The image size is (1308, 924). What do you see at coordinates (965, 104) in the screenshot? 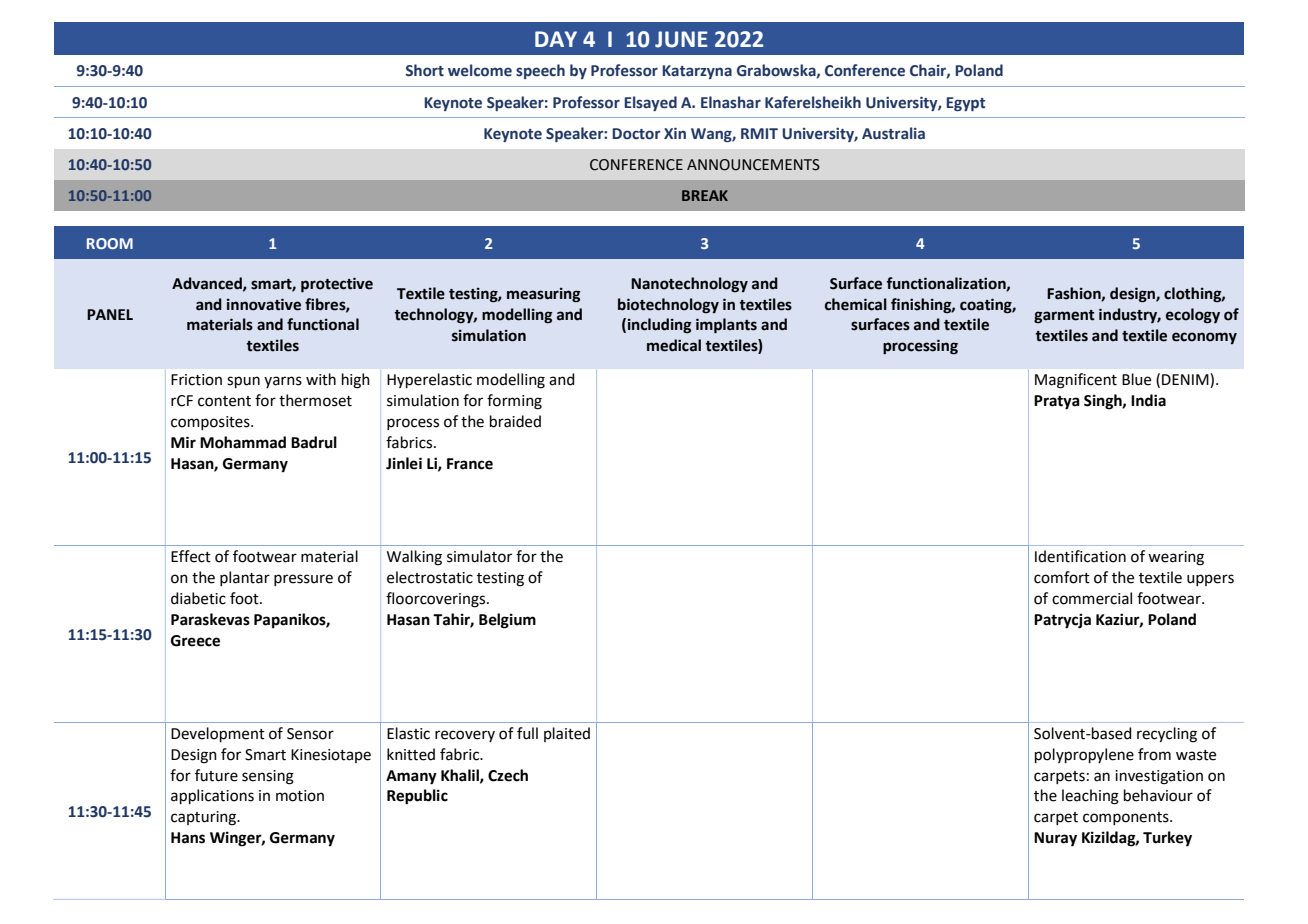
I see `Egypt` at bounding box center [965, 104].
